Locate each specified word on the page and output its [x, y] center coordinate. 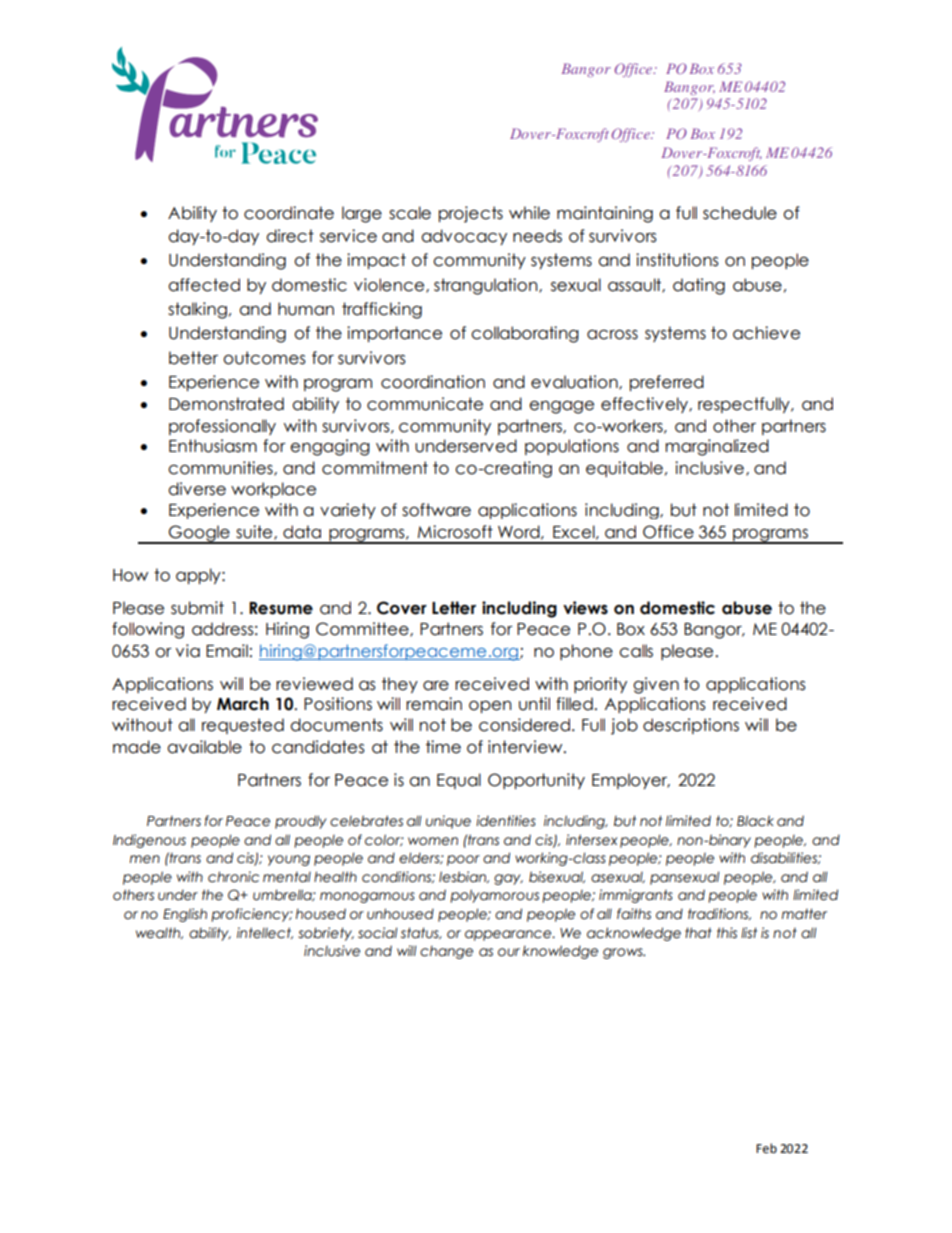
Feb [766, 1148]
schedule [740, 213]
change [446, 952]
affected [204, 285]
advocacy [464, 237]
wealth [159, 933]
